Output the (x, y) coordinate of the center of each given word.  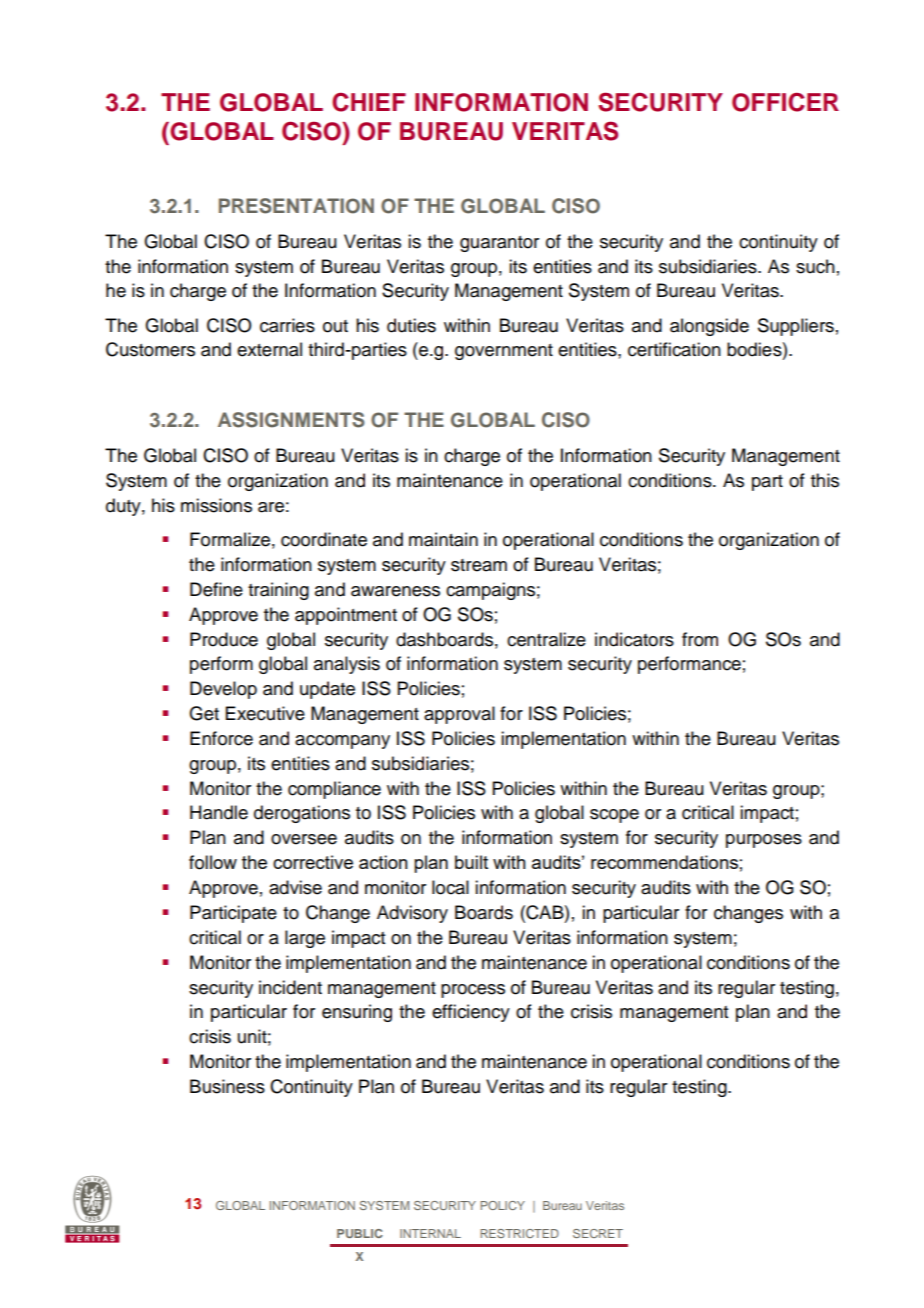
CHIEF (369, 102)
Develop (223, 690)
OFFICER (785, 102)
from (700, 639)
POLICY (502, 1205)
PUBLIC (360, 1233)
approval (459, 715)
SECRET (598, 1233)
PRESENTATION (296, 206)
